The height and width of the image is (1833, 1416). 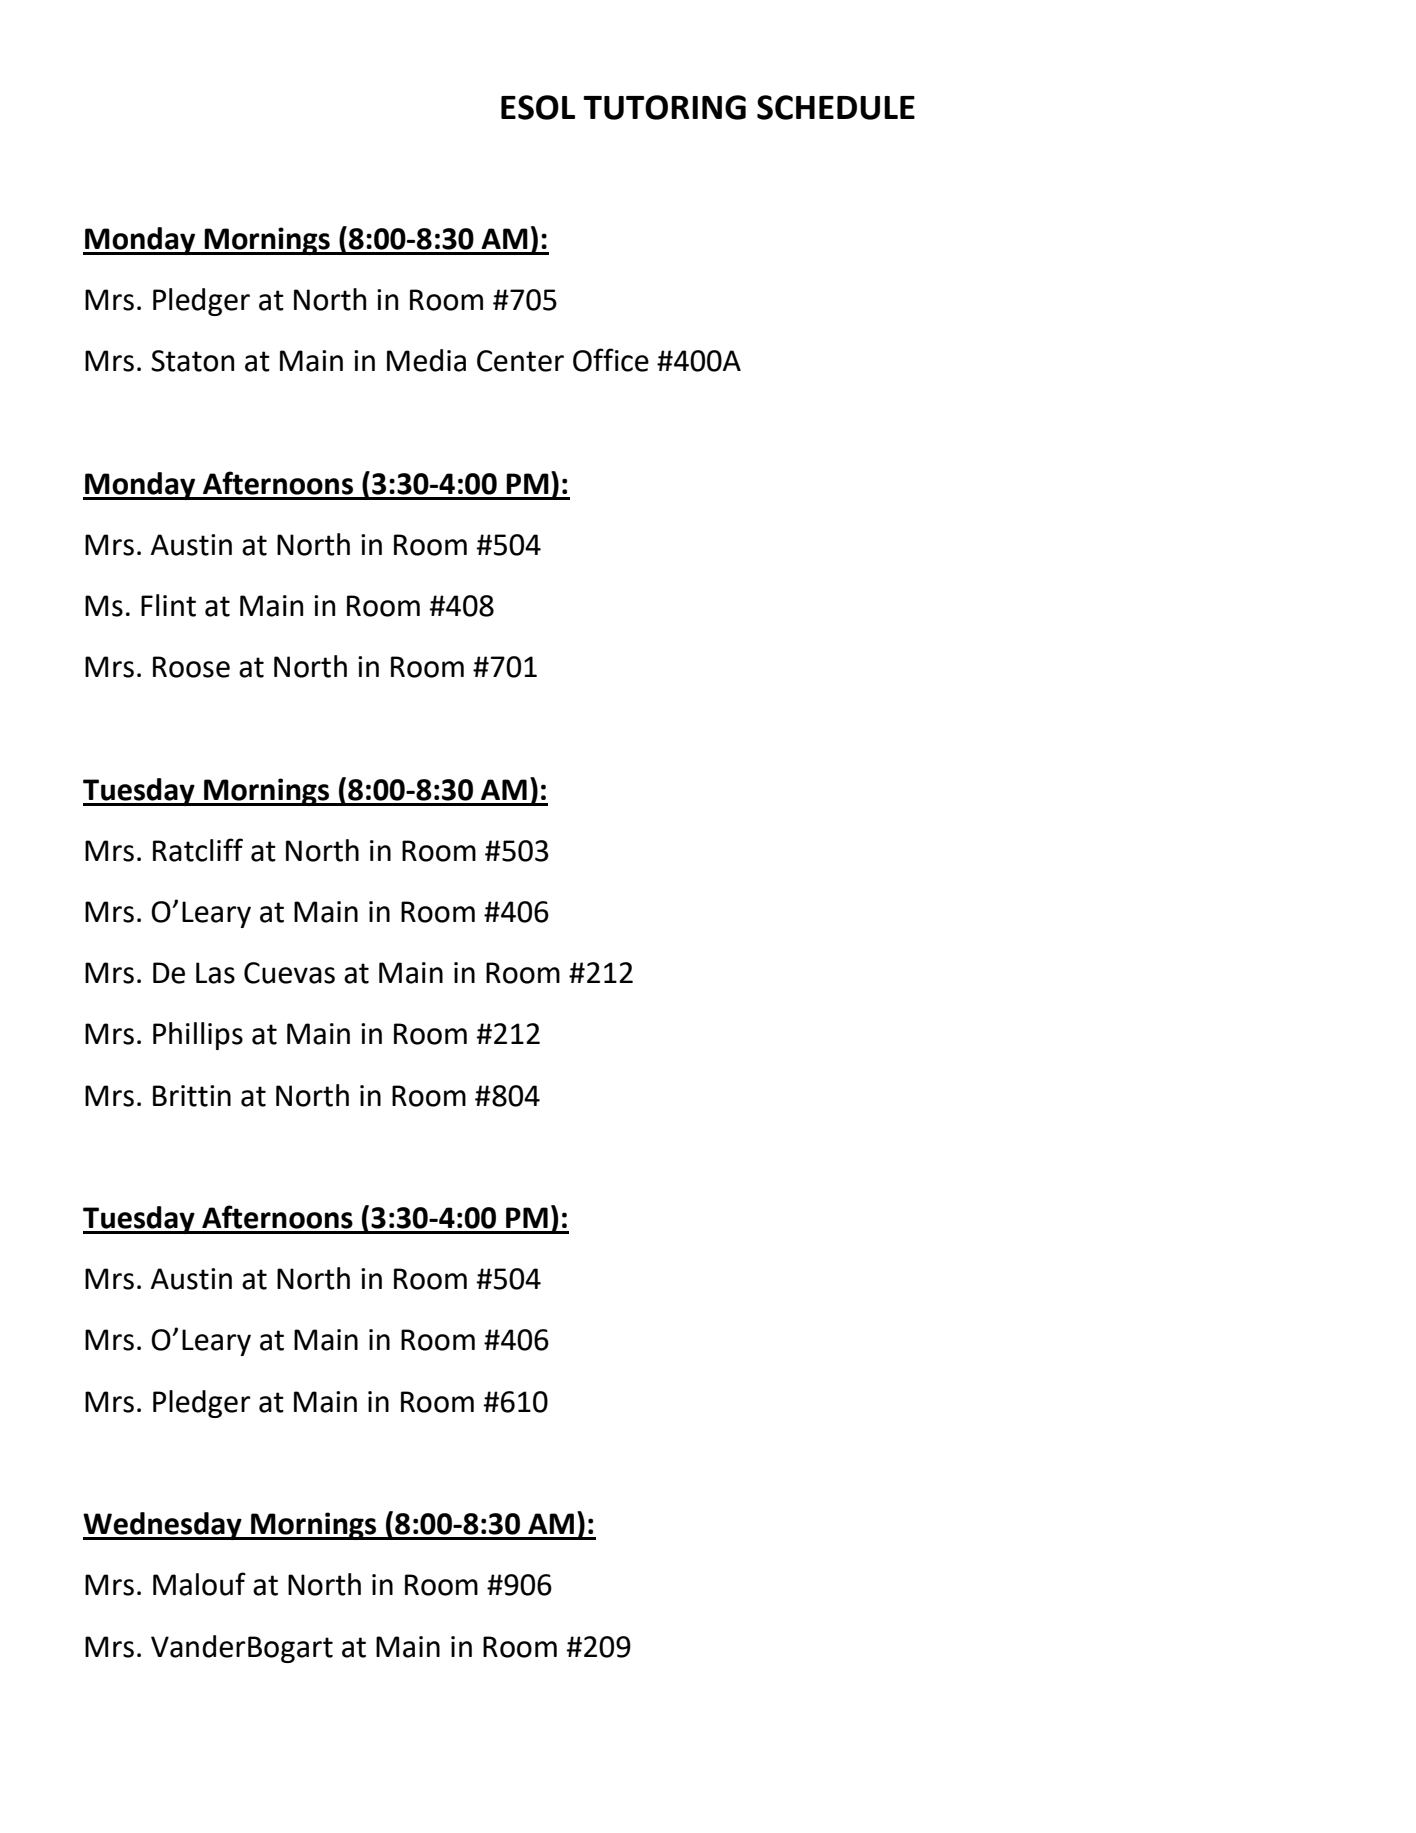 I want to click on Roose, so click(x=191, y=667).
